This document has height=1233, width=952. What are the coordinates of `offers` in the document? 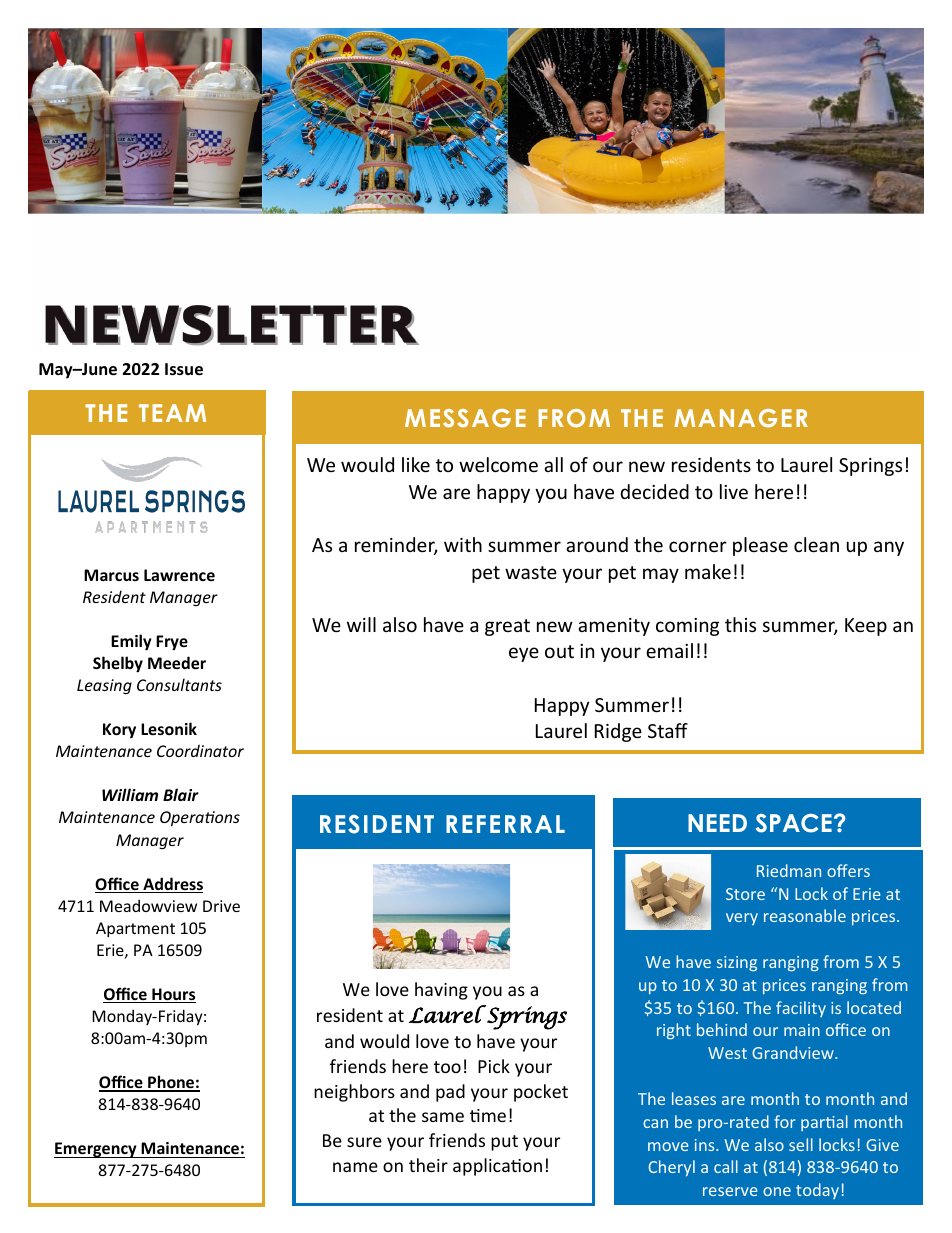 It's located at (848, 870).
